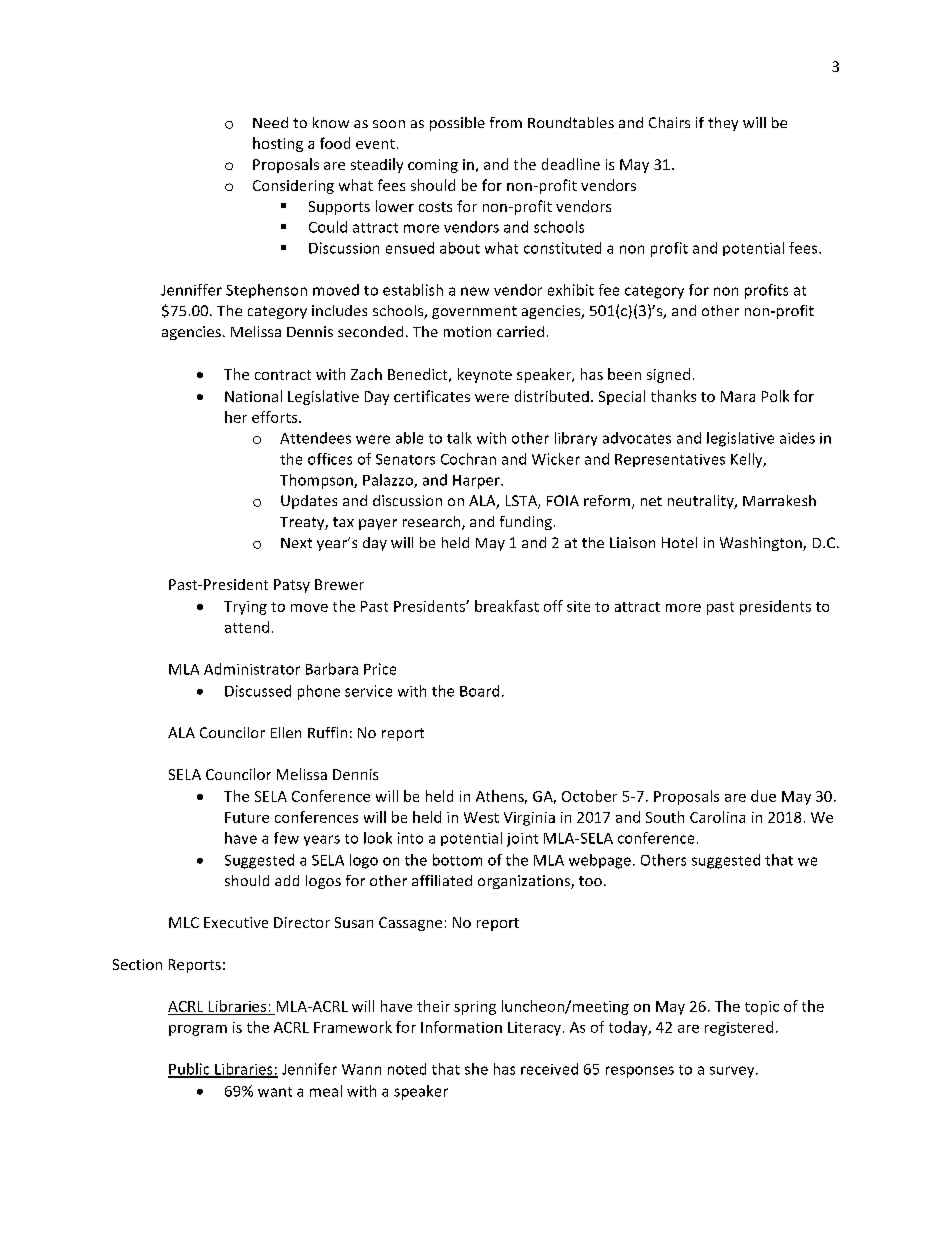 The height and width of the document is (1233, 952). Describe the element at coordinates (457, 124) in the document. I see `possible` at that location.
